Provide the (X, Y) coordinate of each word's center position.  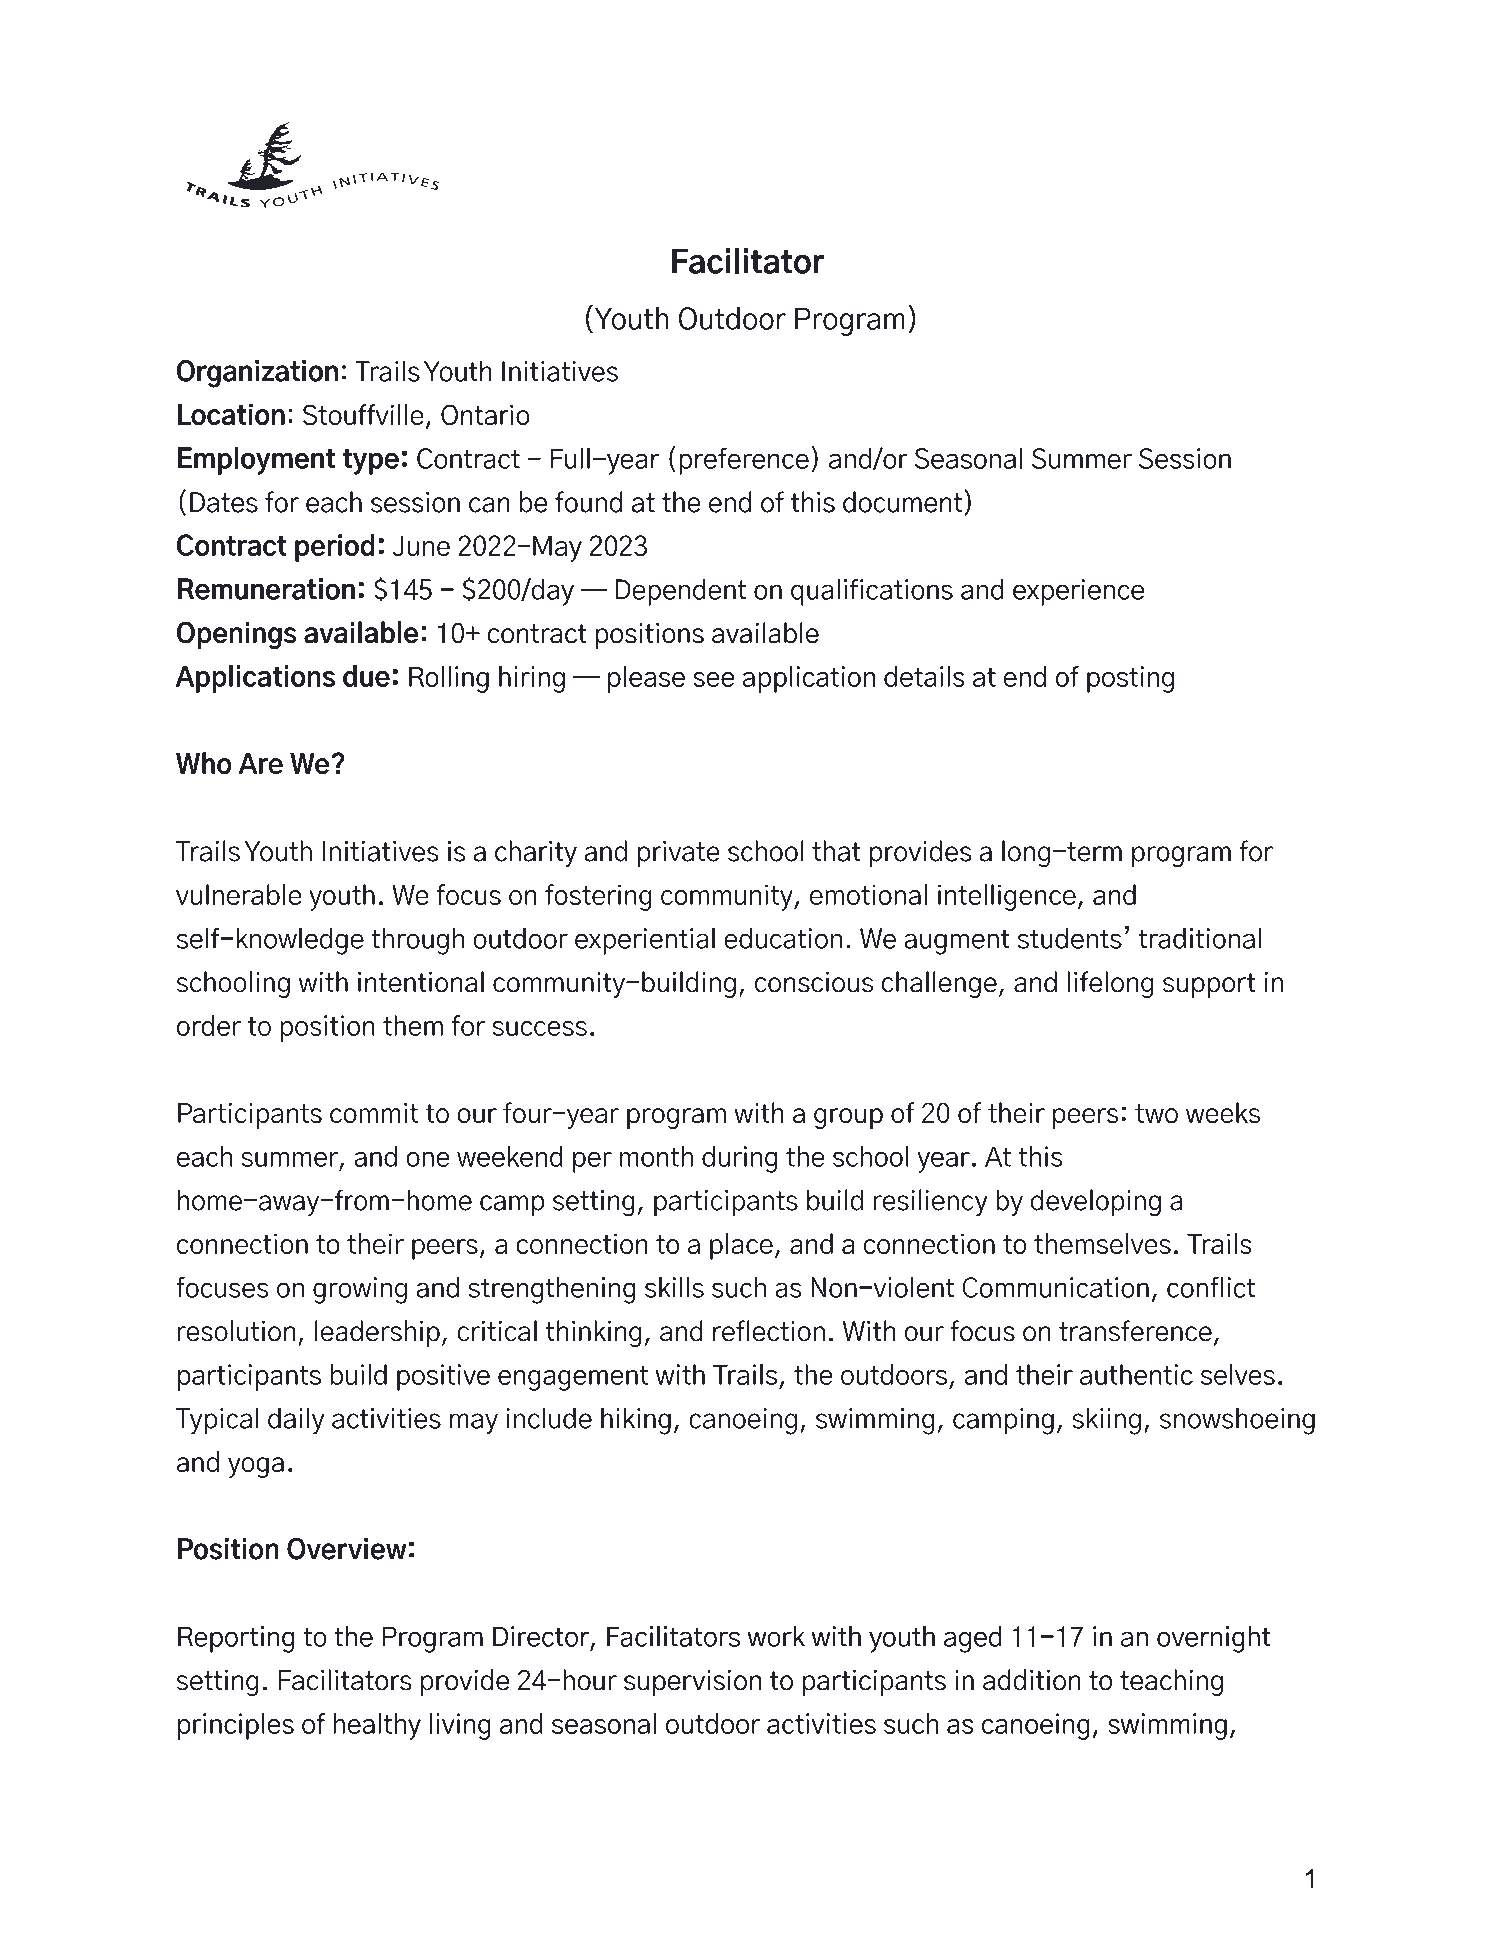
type (370, 461)
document (902, 502)
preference (744, 461)
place (741, 1246)
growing (360, 1290)
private (679, 854)
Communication (1055, 1287)
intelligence (1007, 897)
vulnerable (239, 894)
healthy (377, 1726)
